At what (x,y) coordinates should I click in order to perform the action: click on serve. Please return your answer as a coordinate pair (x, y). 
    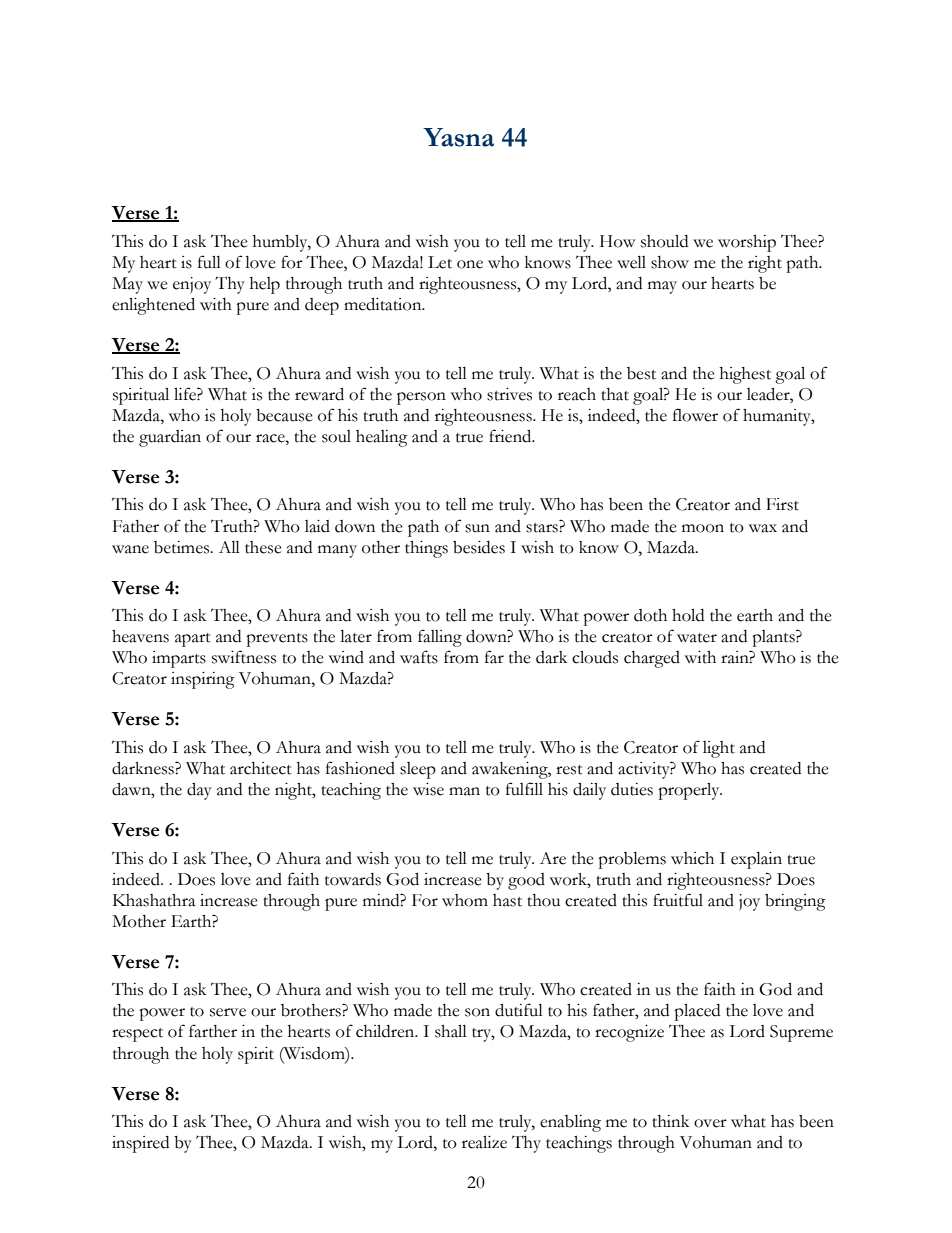
    Looking at the image, I should click on (228, 1012).
